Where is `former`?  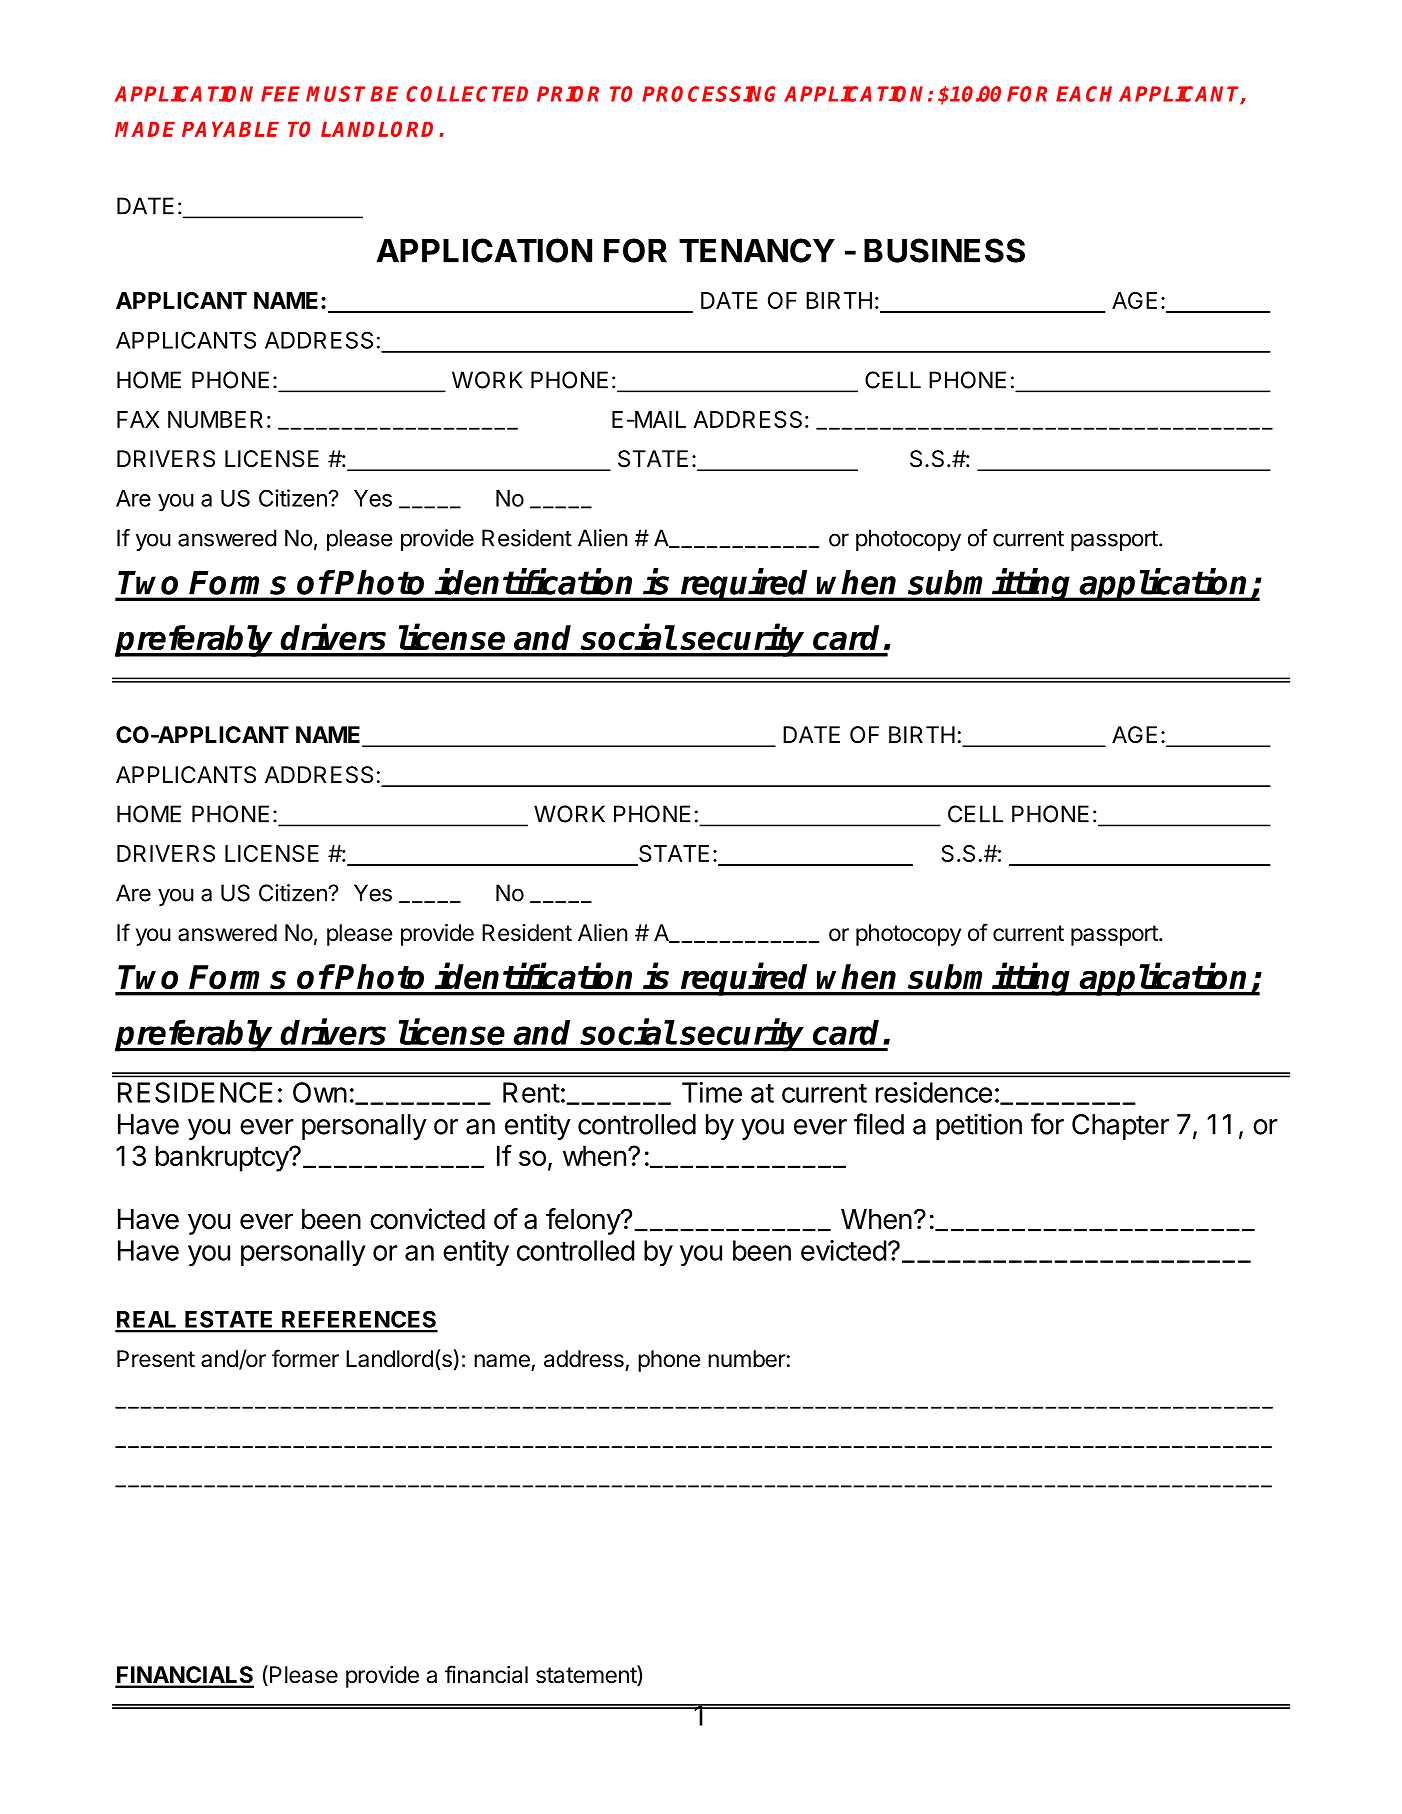
former is located at coordinates (305, 1358).
